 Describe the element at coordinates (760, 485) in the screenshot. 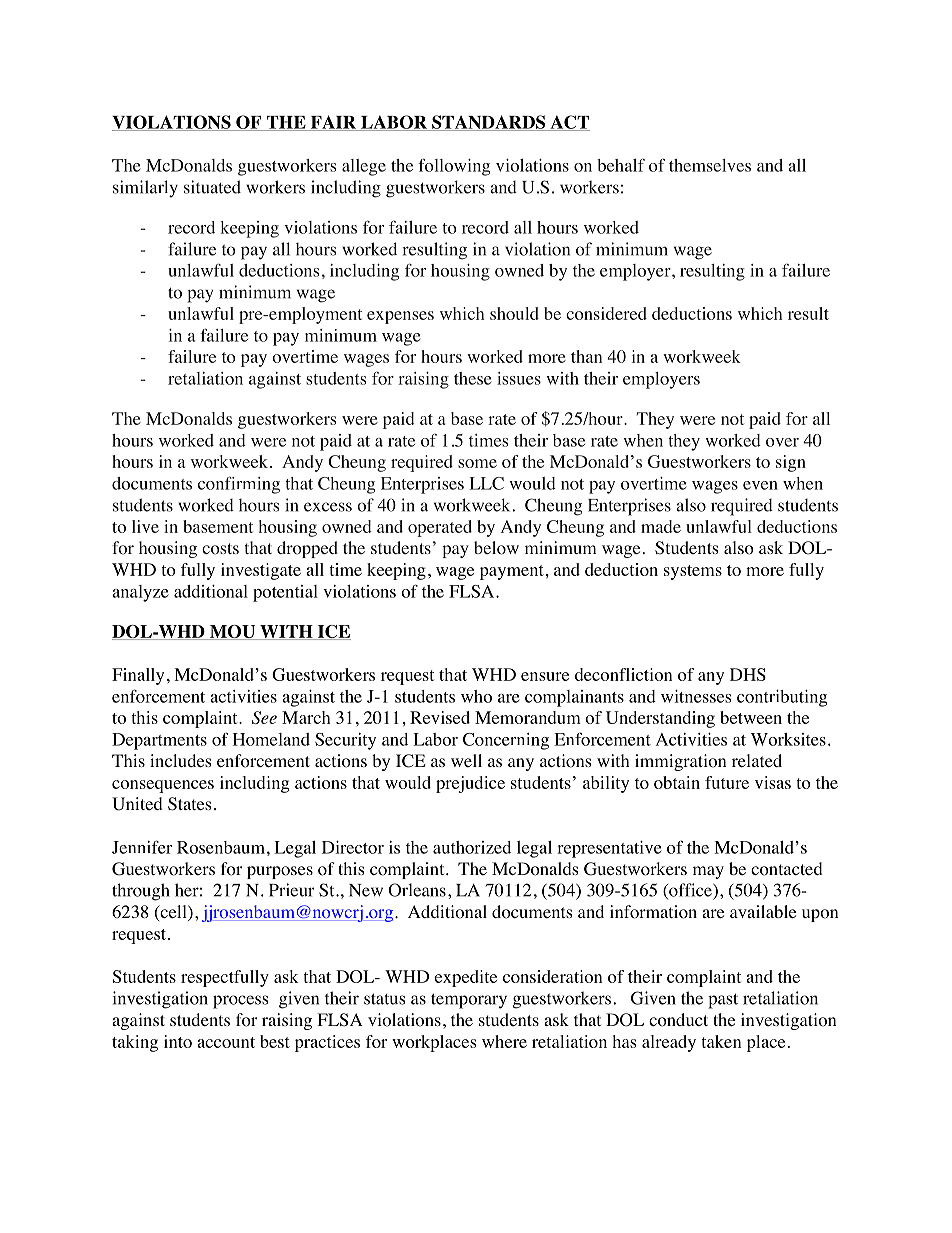

I see `even` at that location.
